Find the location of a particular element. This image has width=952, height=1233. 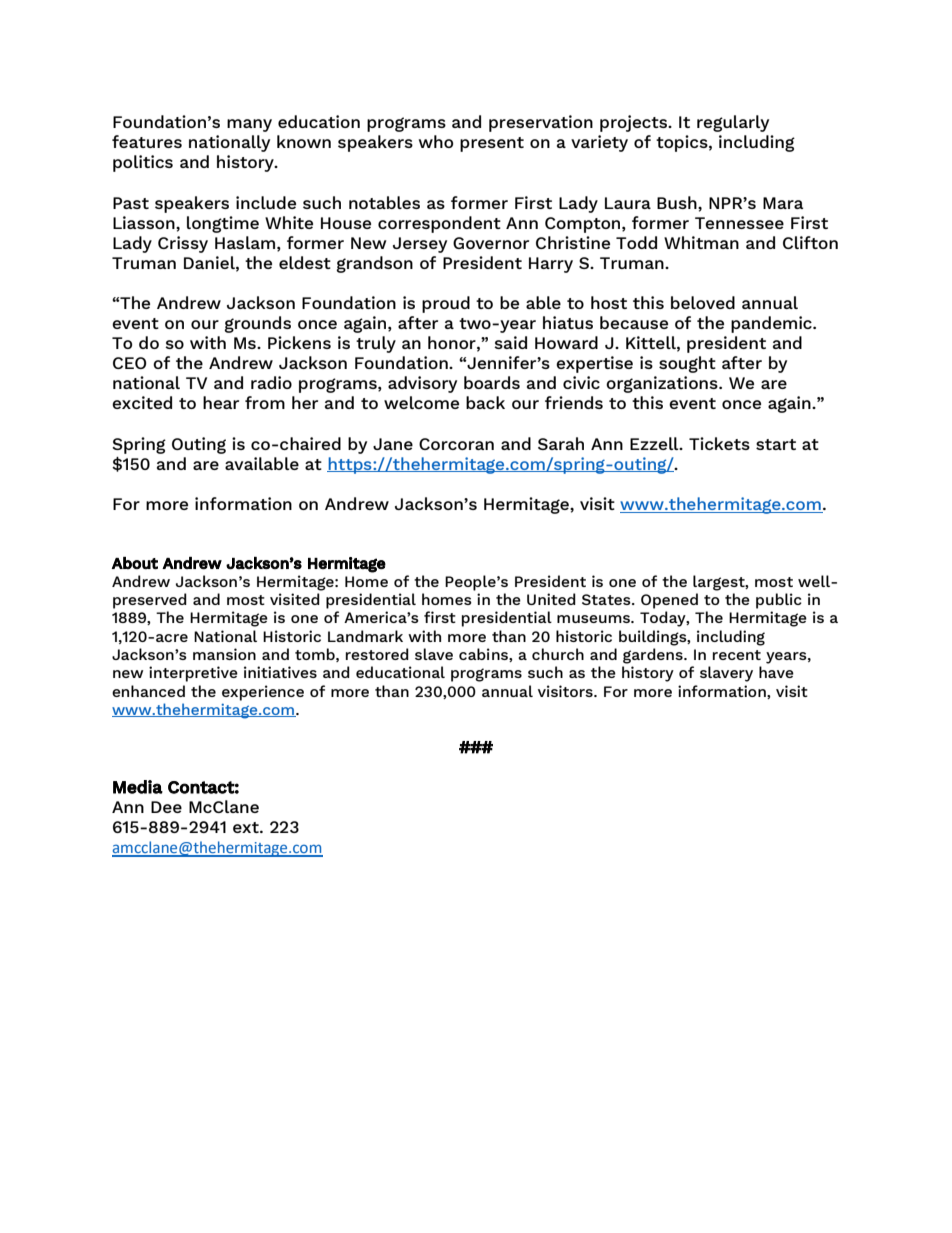

present is located at coordinates (492, 144).
